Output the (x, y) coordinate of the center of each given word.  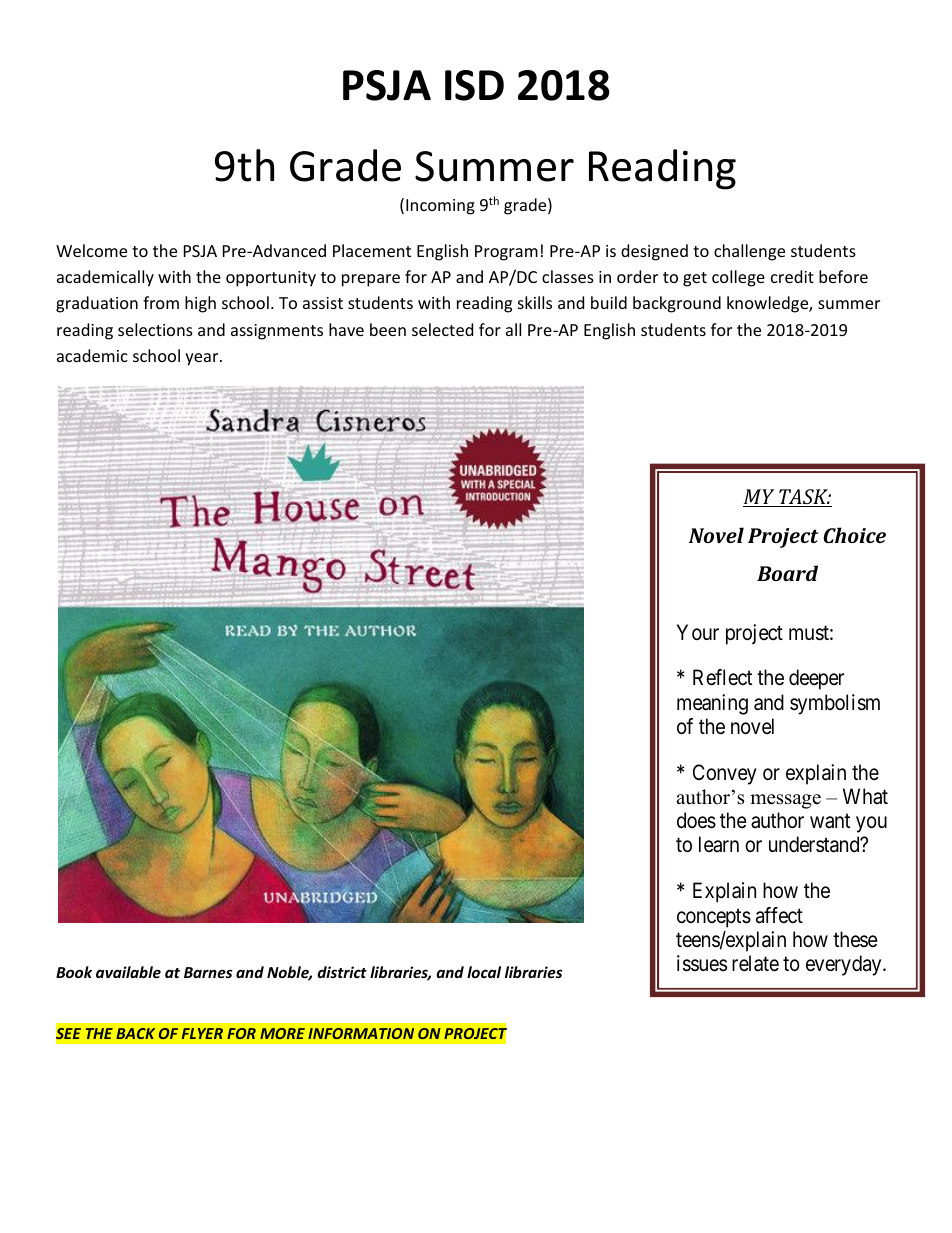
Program (506, 253)
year (203, 359)
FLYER (202, 1033)
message (785, 801)
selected (442, 329)
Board (787, 573)
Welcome (91, 250)
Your (698, 632)
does (696, 820)
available (128, 972)
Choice (854, 535)
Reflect (722, 677)
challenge (749, 252)
